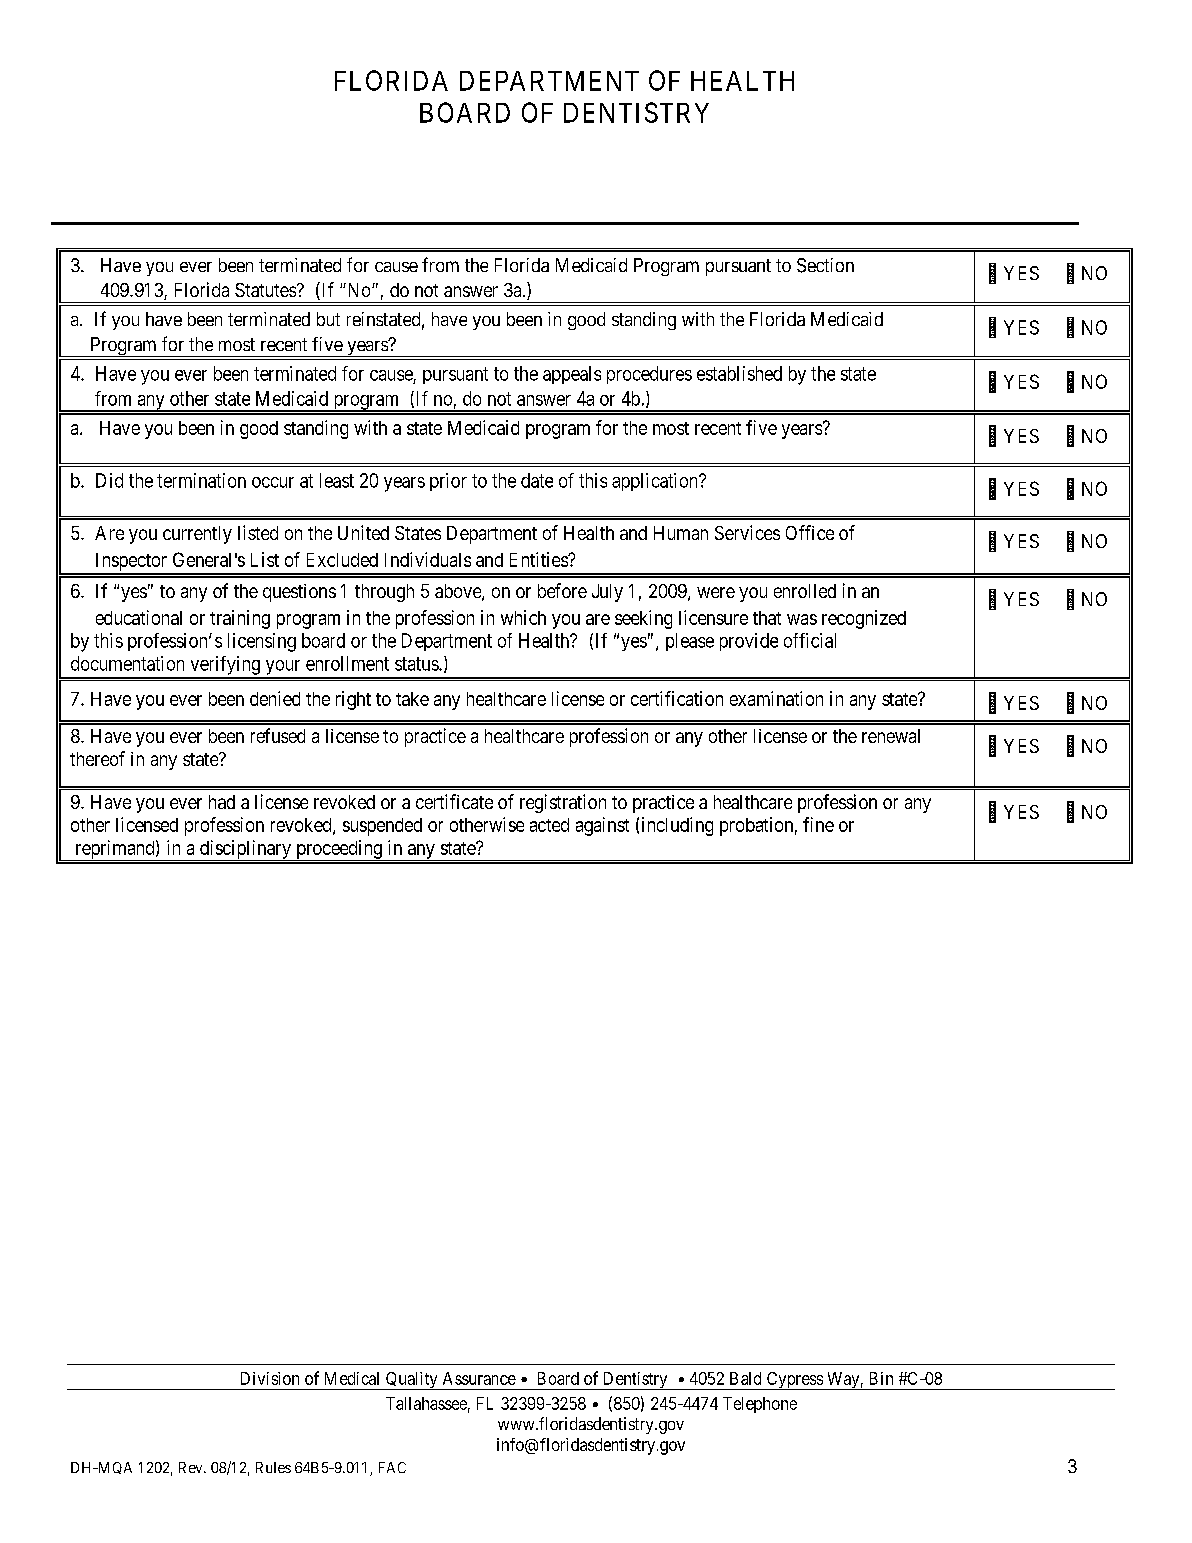 The width and height of the document is (1192, 1543). I want to click on appeals, so click(572, 375).
